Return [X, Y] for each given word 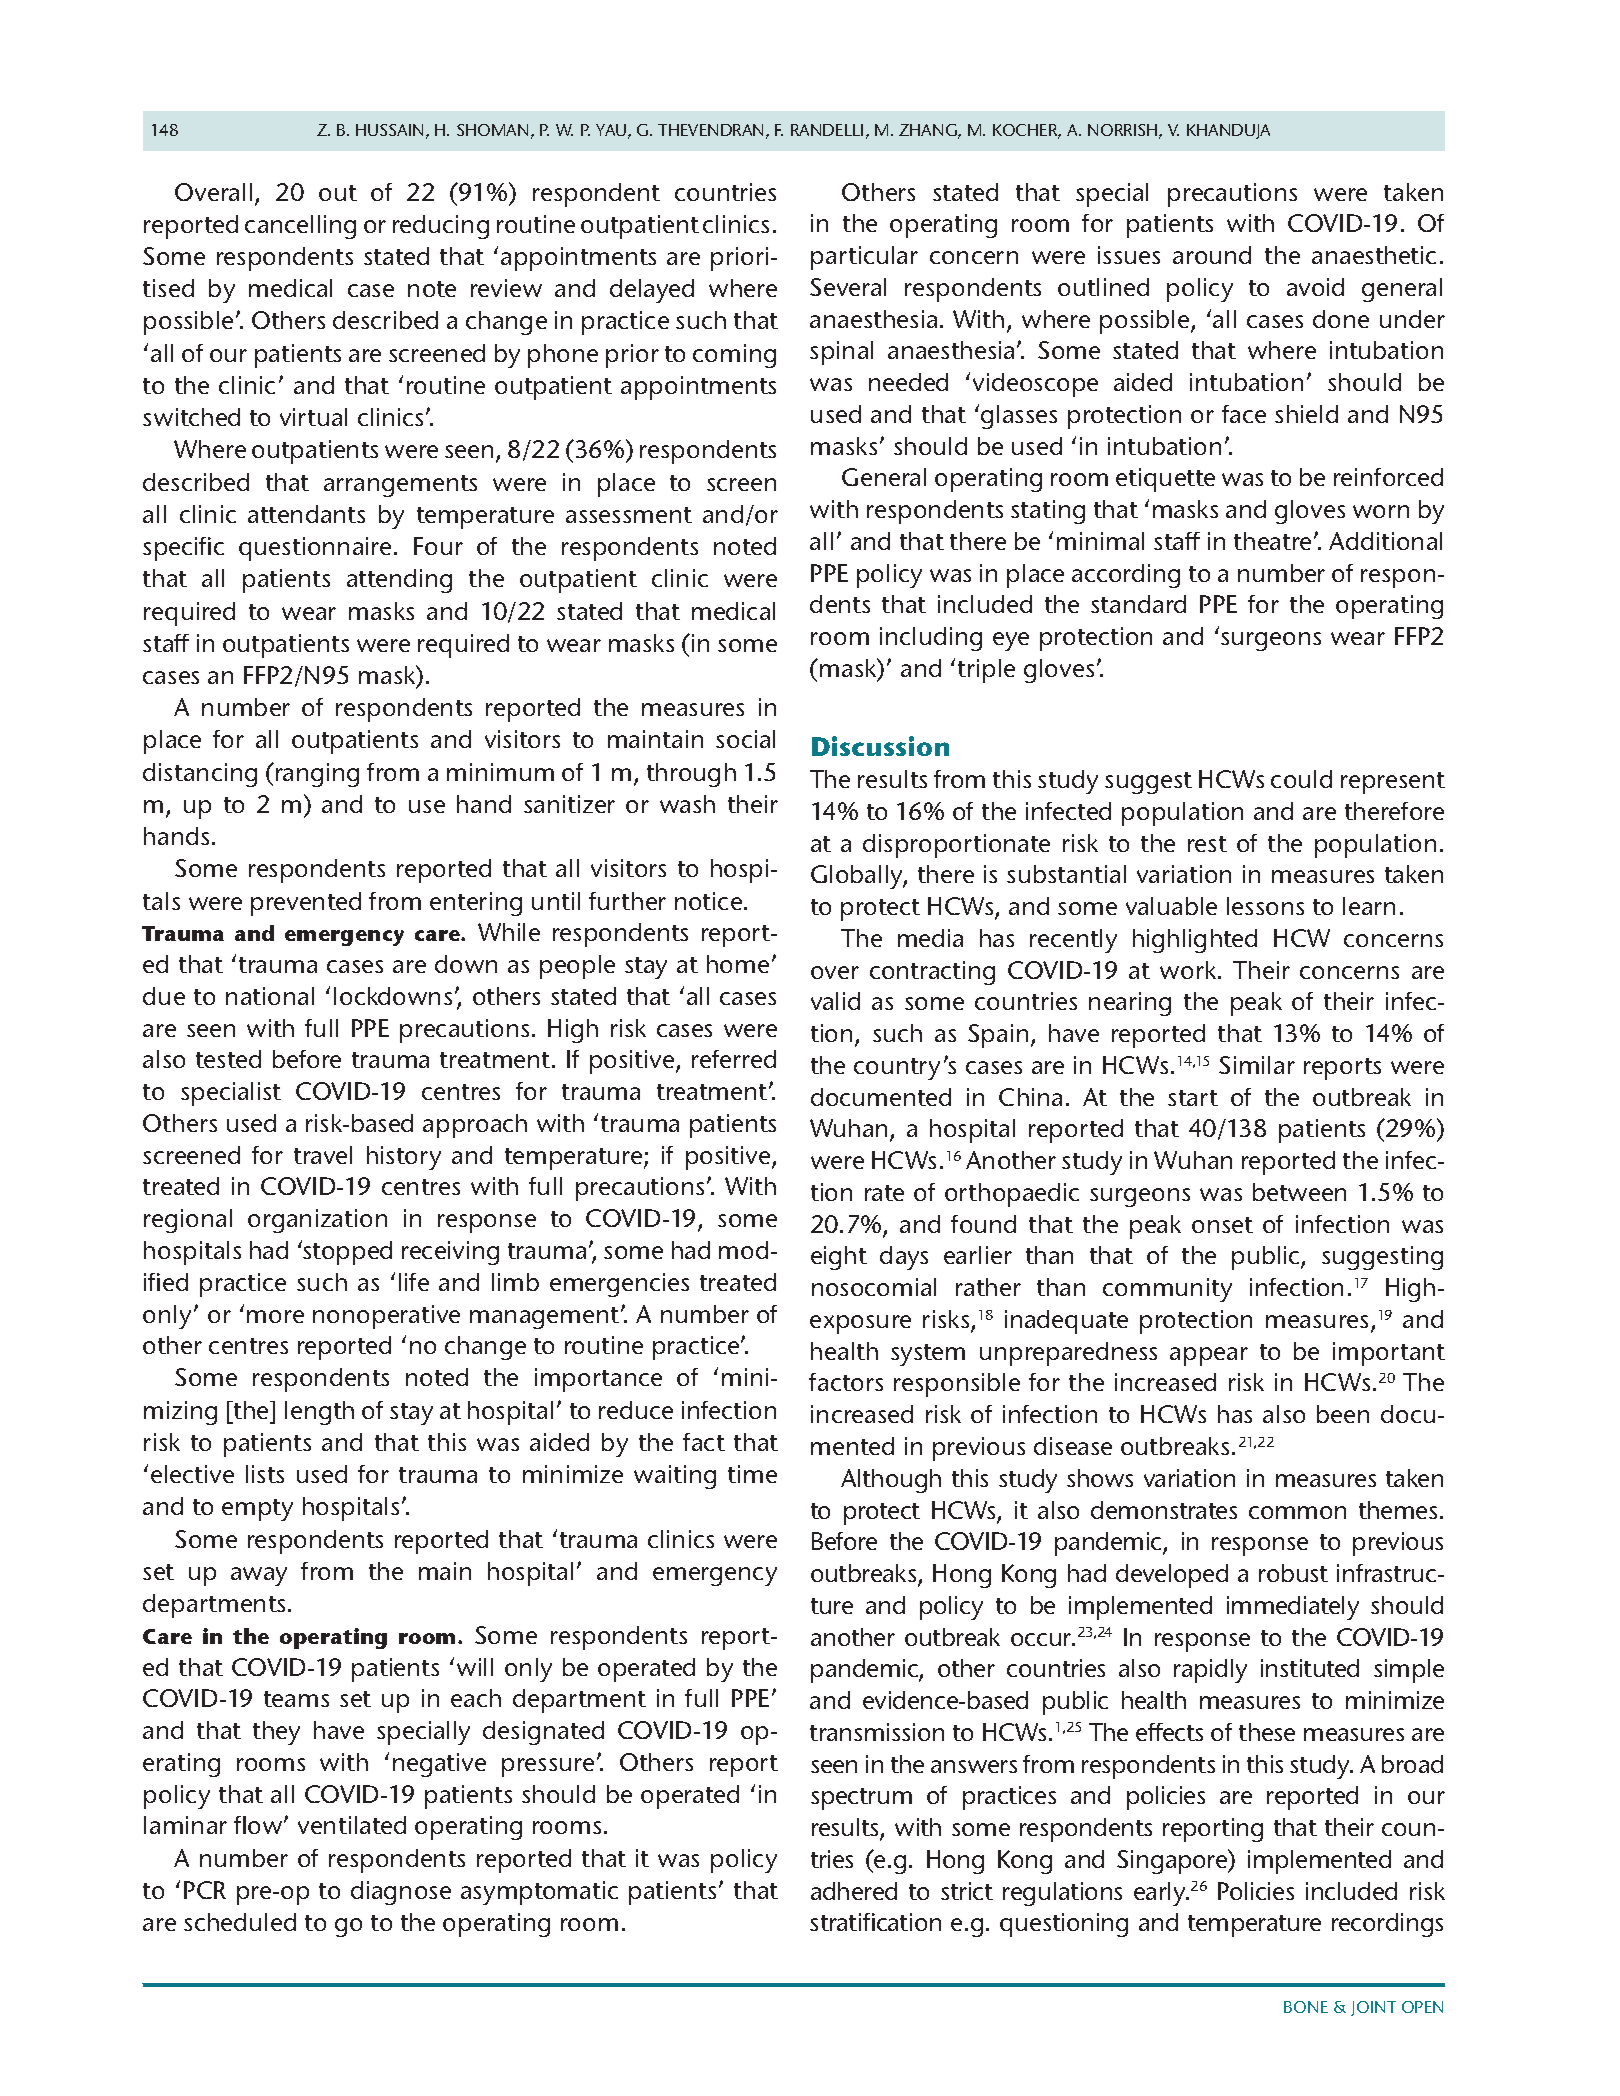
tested [228, 1059]
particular [864, 258]
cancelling [300, 227]
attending [399, 581]
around [1212, 255]
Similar [1257, 1065]
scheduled [240, 1922]
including [931, 639]
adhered [854, 1891]
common [1297, 1512]
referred [734, 1059]
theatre [1272, 541]
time [752, 1474]
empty [257, 1510]
